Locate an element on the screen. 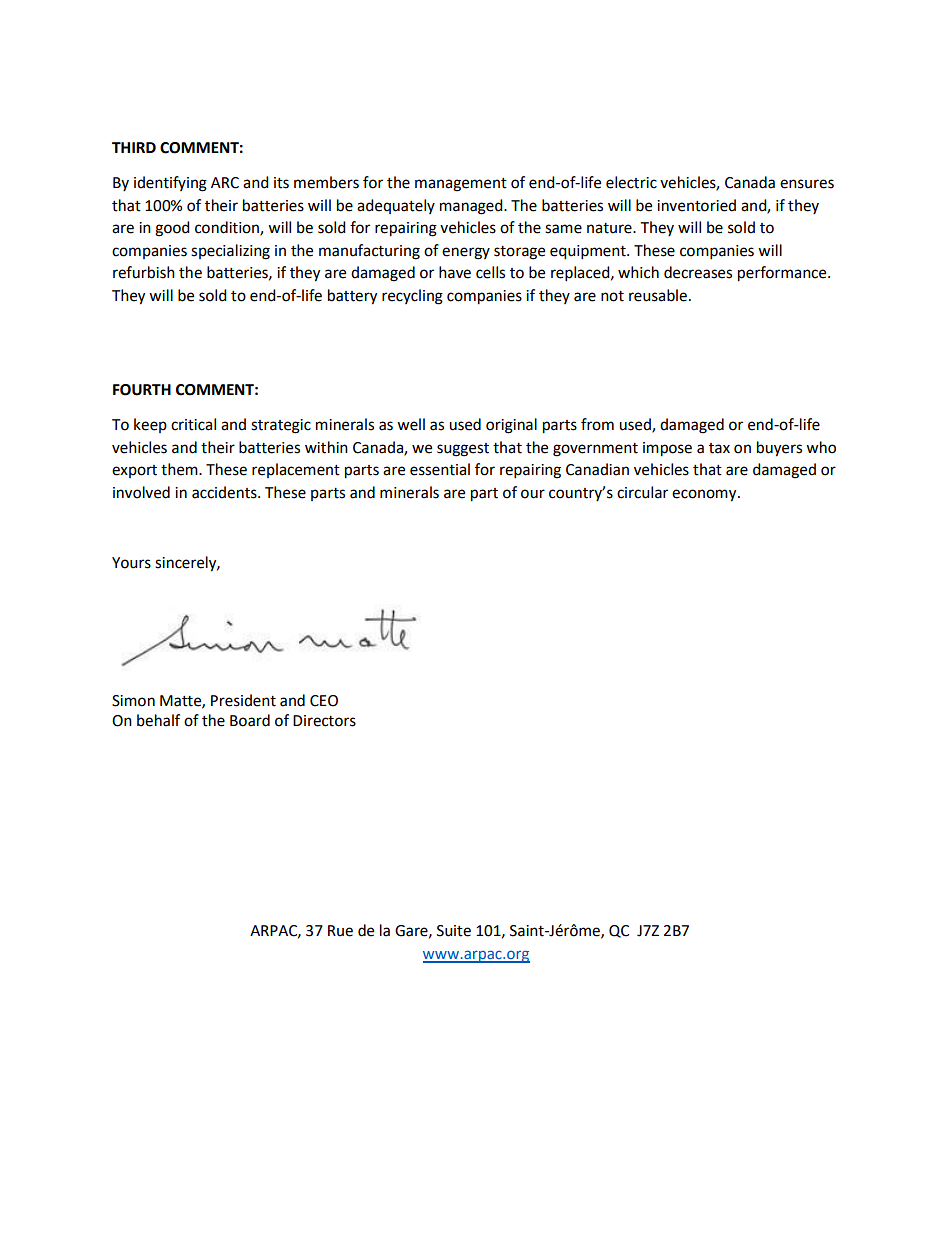 This screenshot has width=952, height=1233. essential is located at coordinates (440, 469).
